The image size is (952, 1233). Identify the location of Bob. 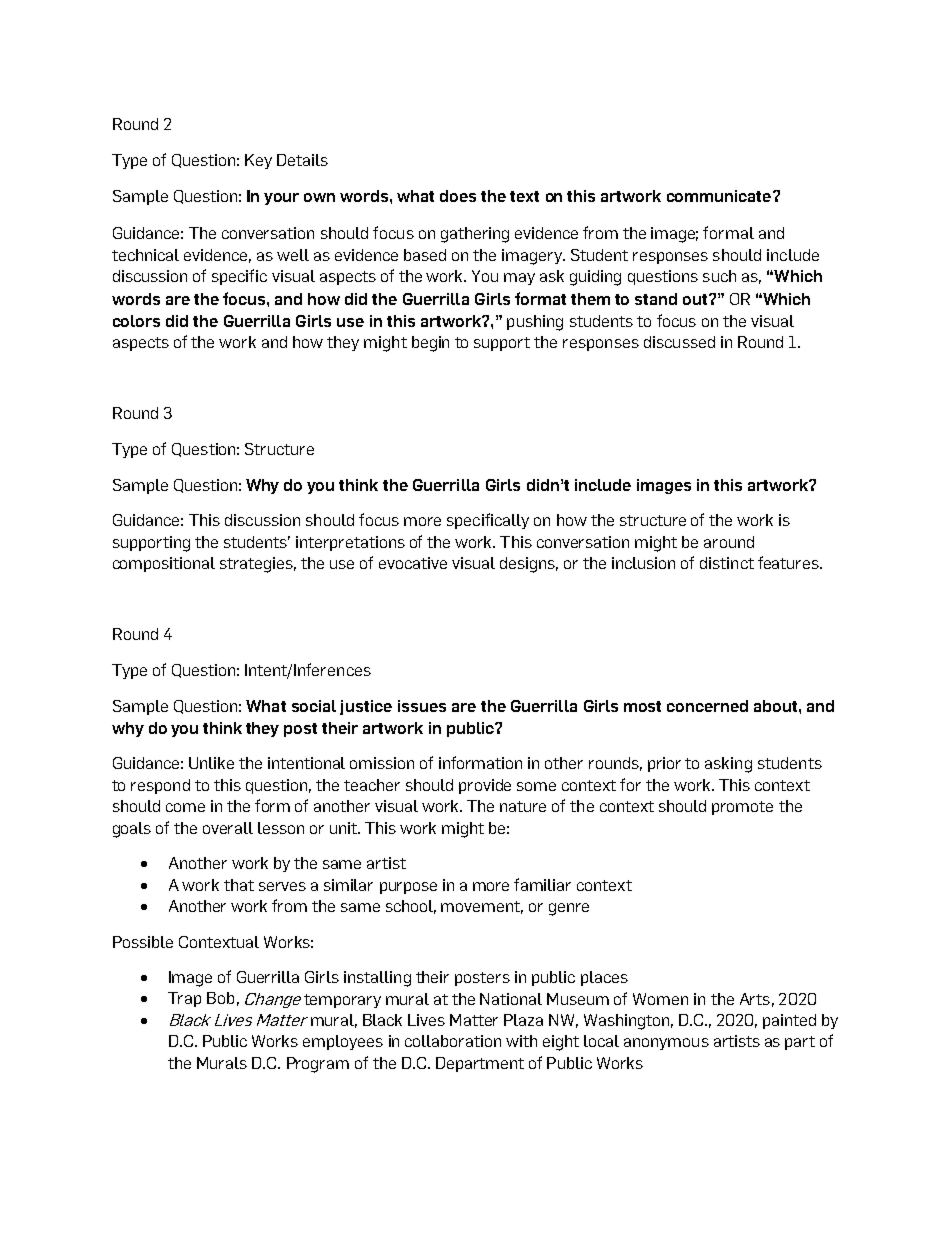
(220, 998).
